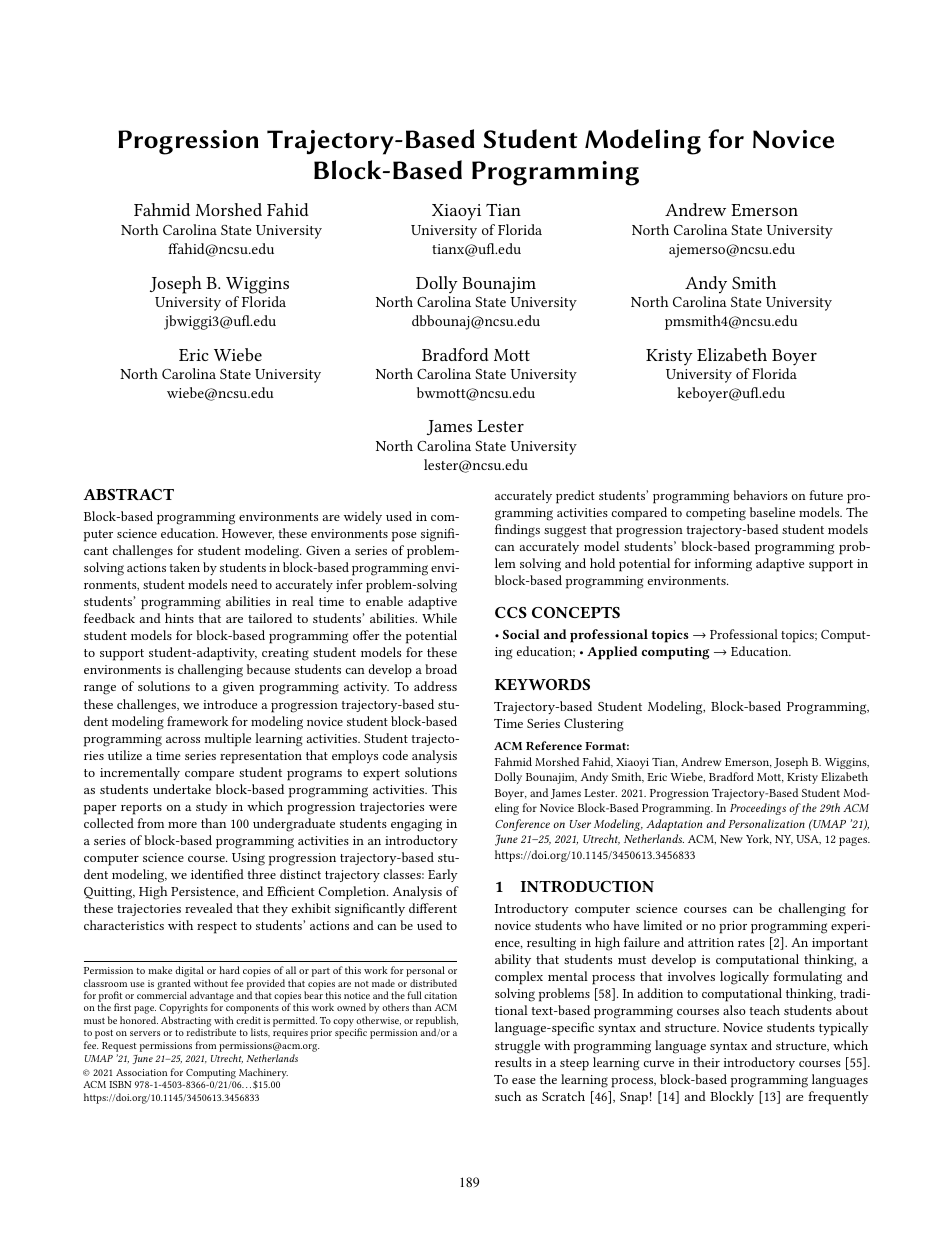 Image resolution: width=952 pixels, height=1233 pixels. I want to click on However, so click(248, 534).
